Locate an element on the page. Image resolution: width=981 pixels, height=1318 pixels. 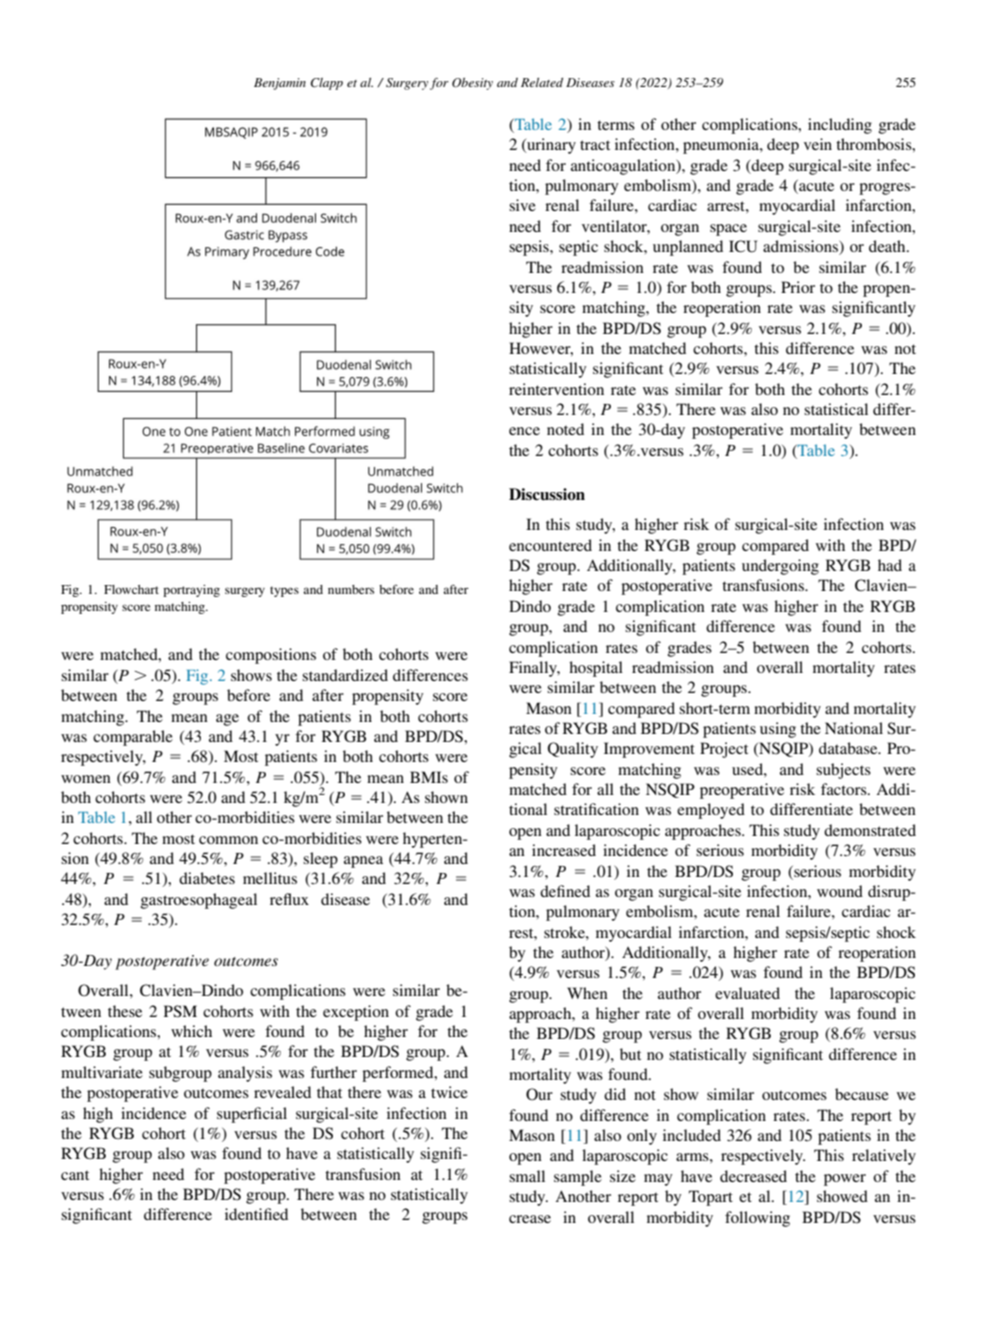
Benjamin is located at coordinates (280, 84).
